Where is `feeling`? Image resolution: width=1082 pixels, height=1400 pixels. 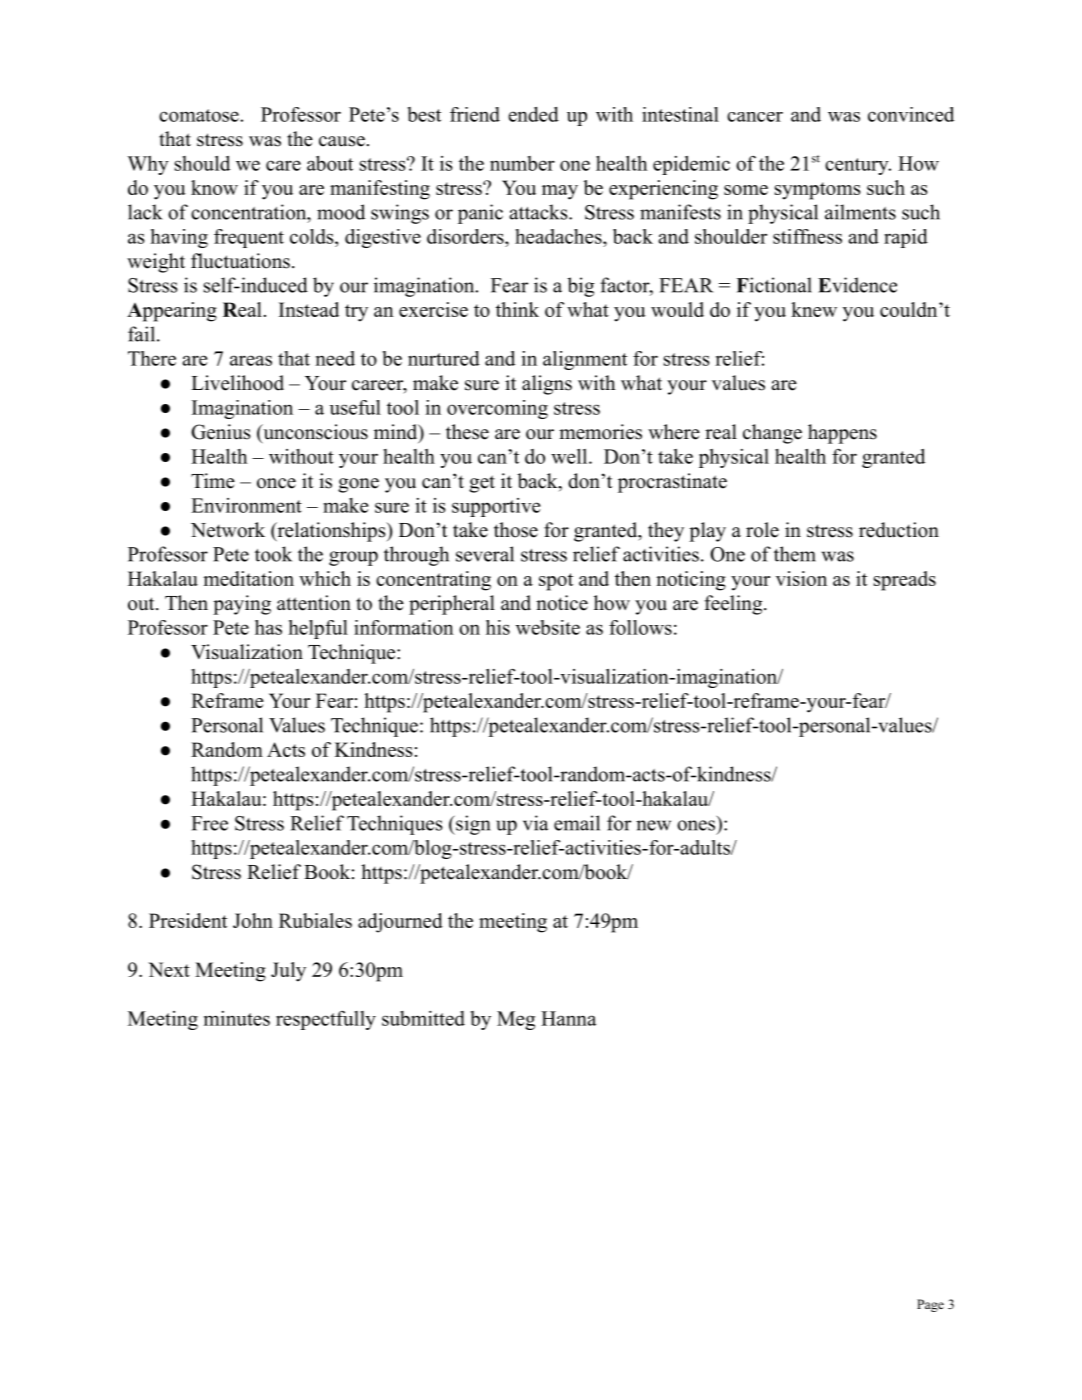
feeling is located at coordinates (733, 605).
